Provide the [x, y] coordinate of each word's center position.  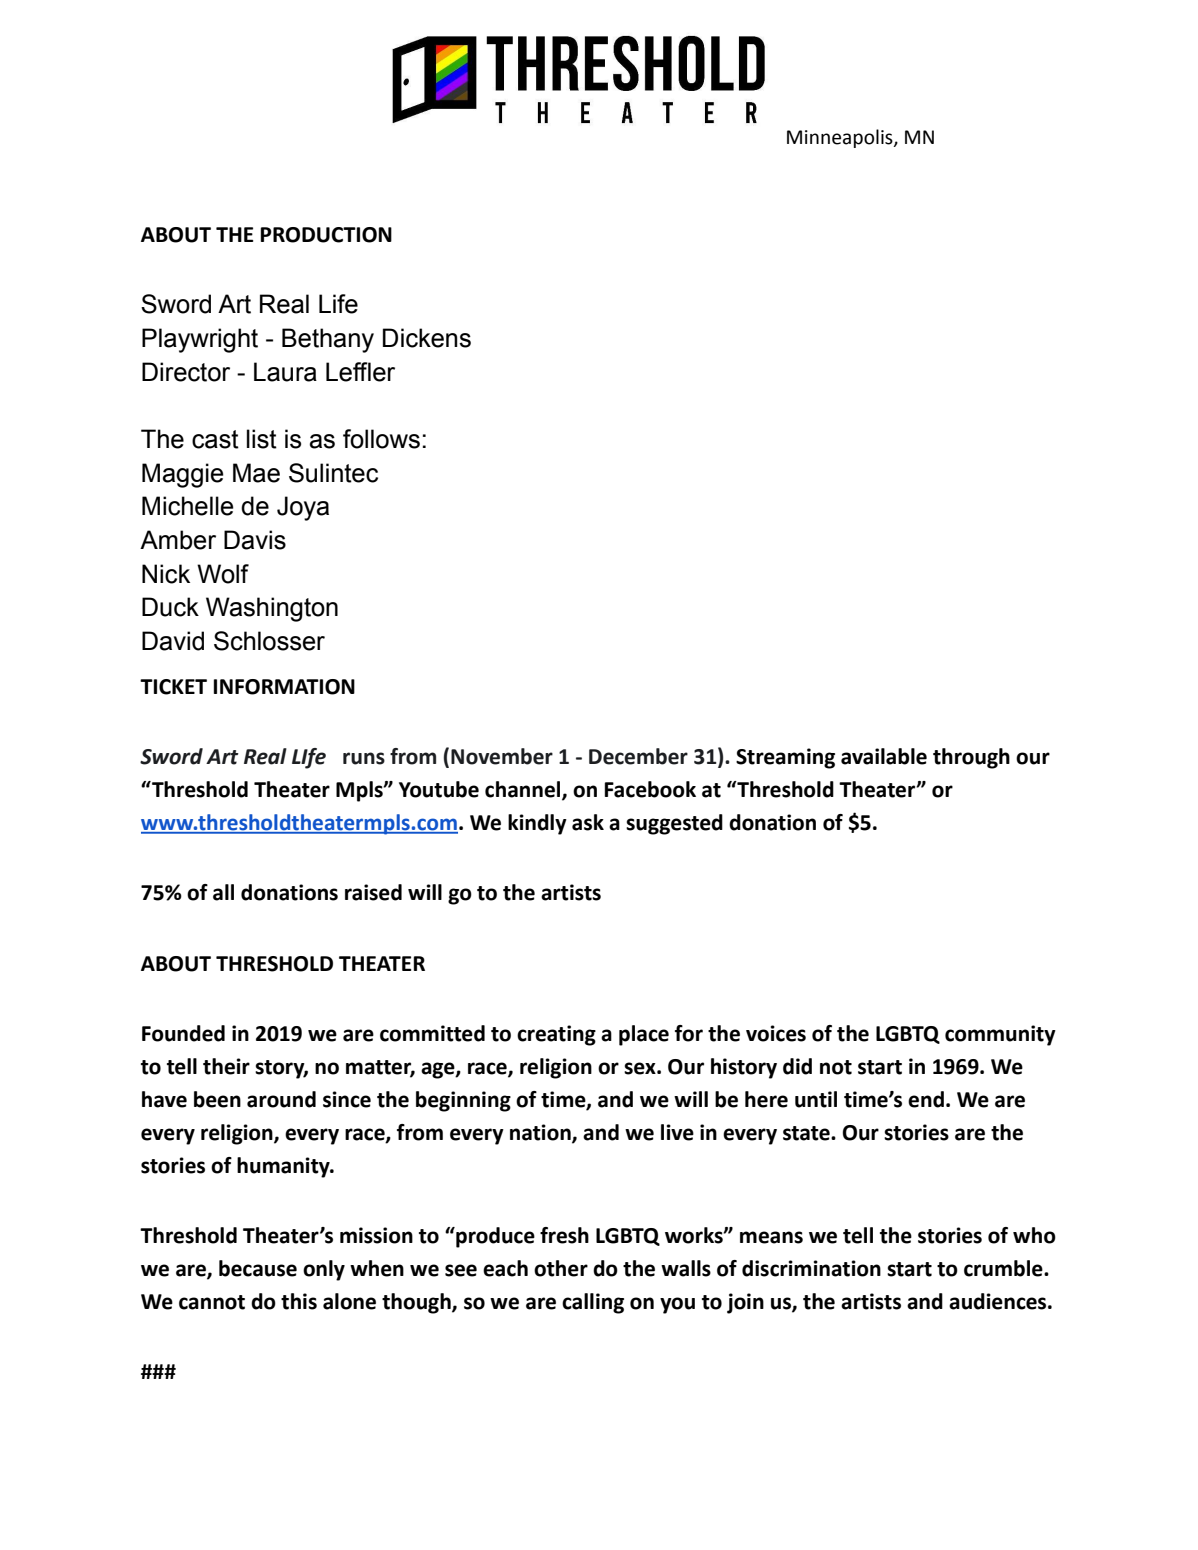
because [258, 1268]
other [561, 1268]
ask [588, 822]
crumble [1004, 1268]
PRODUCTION [326, 235]
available [884, 756]
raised [373, 892]
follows [381, 439]
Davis [255, 540]
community [1000, 1035]
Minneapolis [841, 138]
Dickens [427, 338]
